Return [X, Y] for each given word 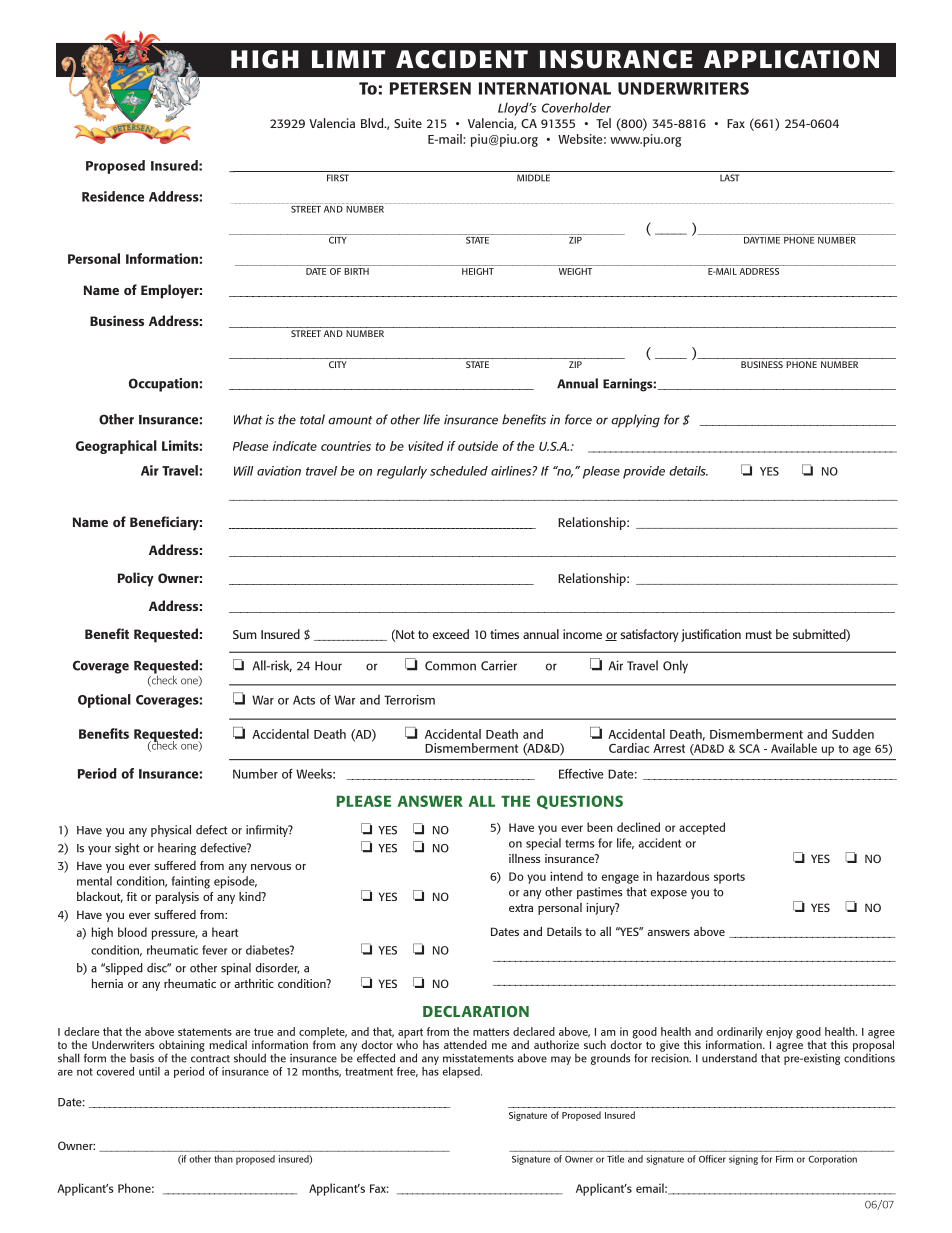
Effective [581, 774]
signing [743, 1160]
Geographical [116, 447]
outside [478, 446]
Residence [113, 196]
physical [171, 831]
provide [644, 472]
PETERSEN [430, 88]
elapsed [462, 1072]
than [223, 1159]
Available [794, 748]
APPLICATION [791, 59]
